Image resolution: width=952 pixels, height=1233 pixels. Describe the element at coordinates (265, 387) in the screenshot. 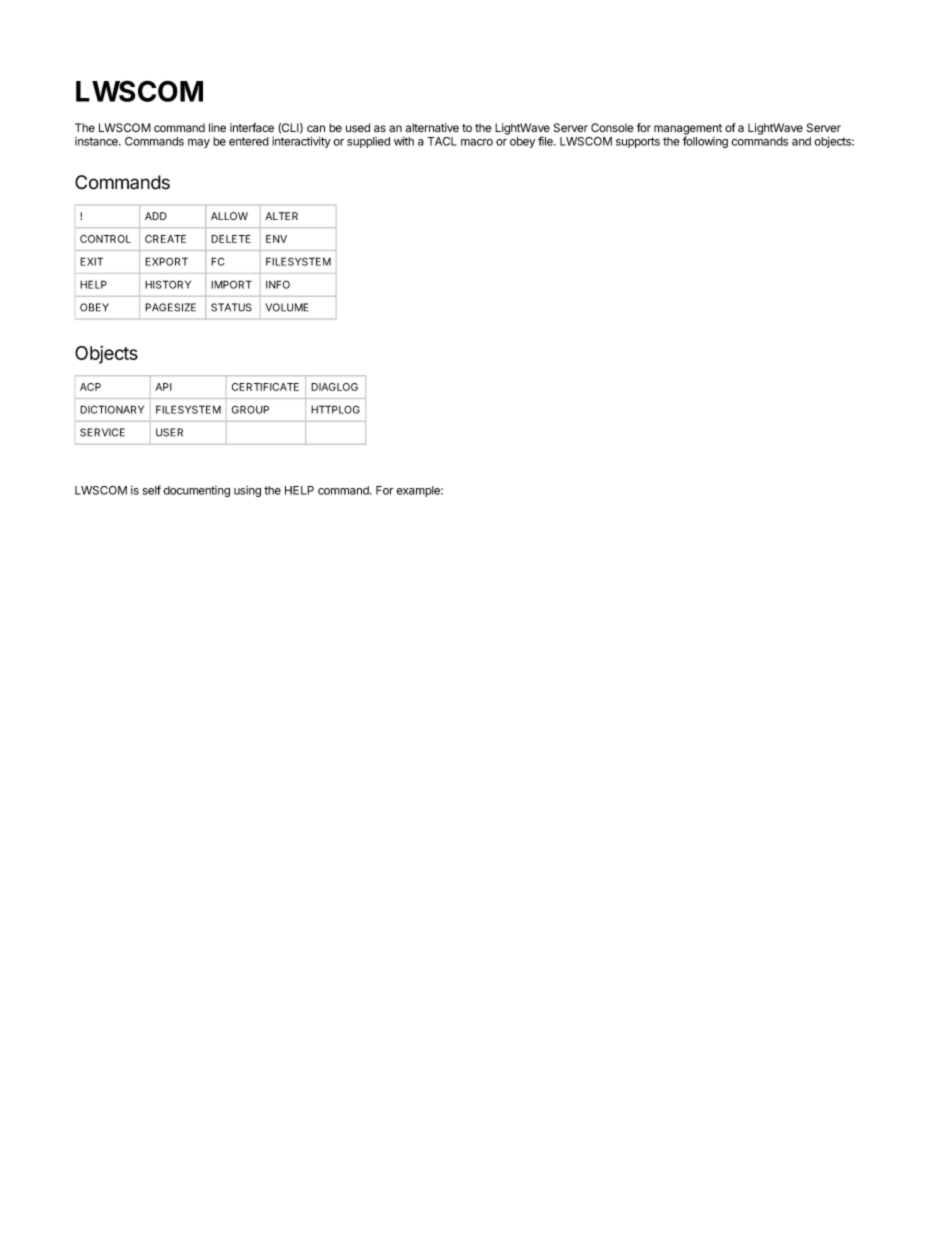

I see `CERTIFICATE` at that location.
